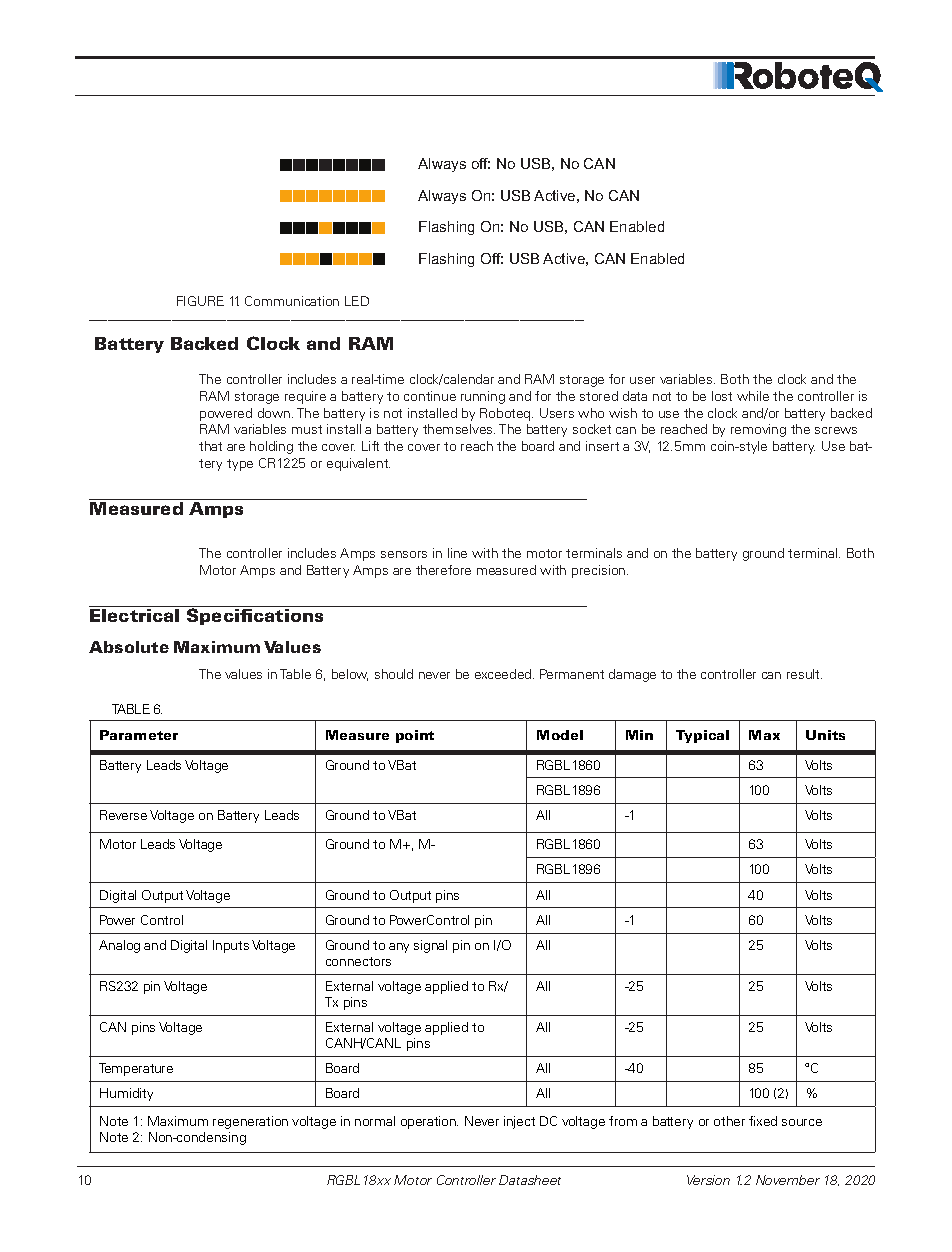  Describe the element at coordinates (483, 397) in the screenshot. I see `running` at that location.
